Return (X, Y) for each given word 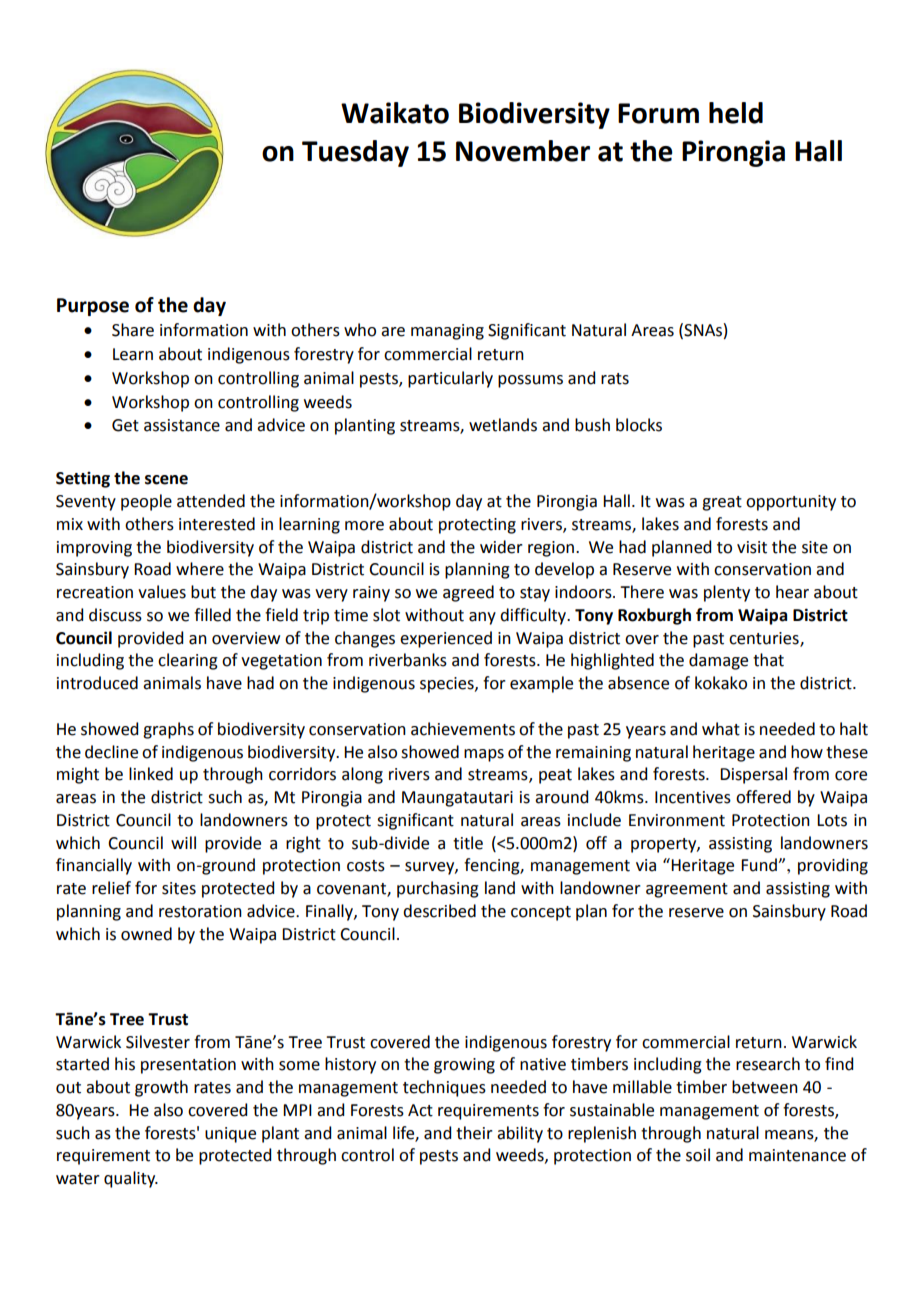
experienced (446, 639)
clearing (188, 661)
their (474, 1133)
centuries (765, 639)
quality (131, 1179)
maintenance (797, 1155)
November (523, 151)
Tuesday (355, 153)
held (736, 113)
